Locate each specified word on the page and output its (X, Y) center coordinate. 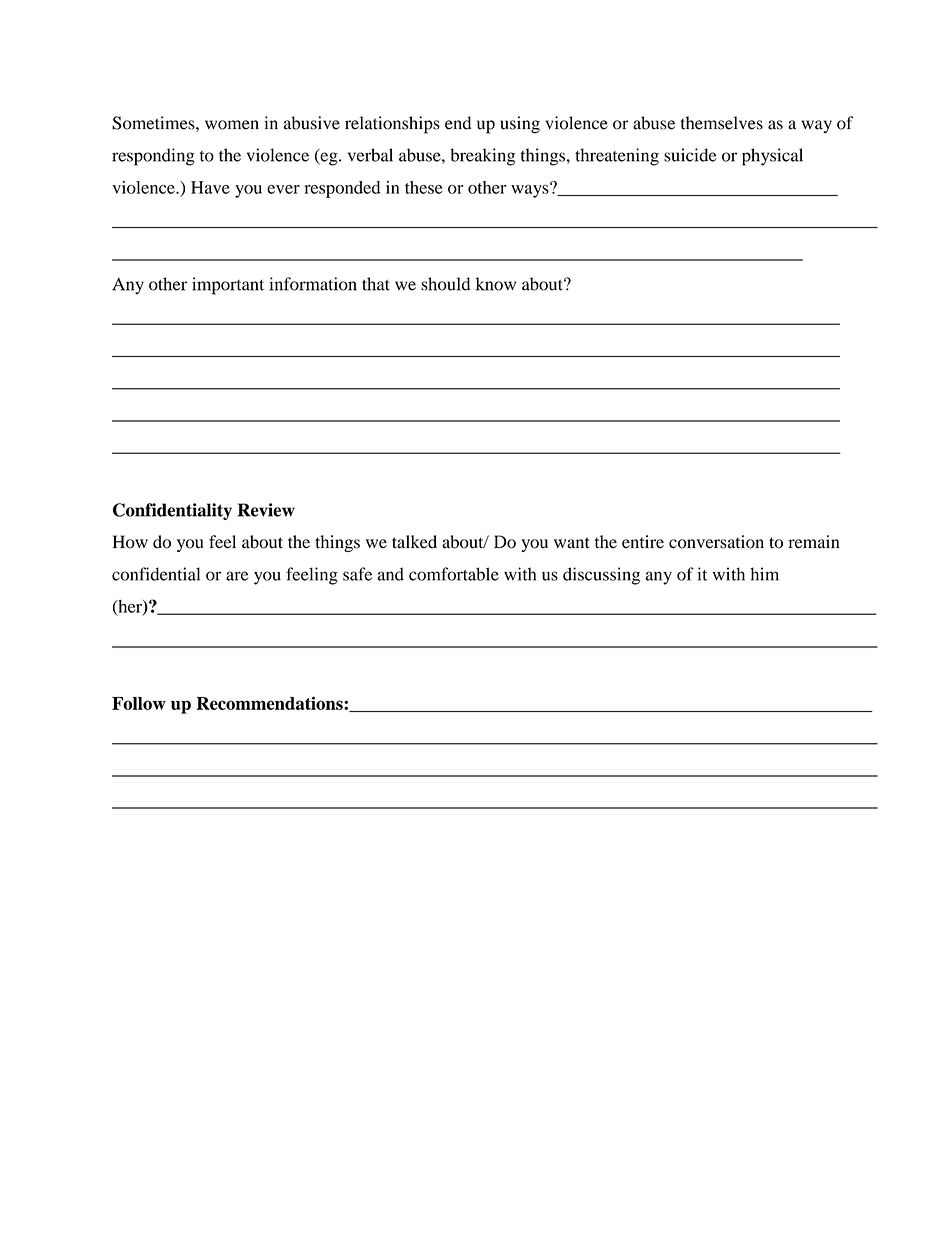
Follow (139, 703)
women (232, 125)
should (446, 284)
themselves (722, 123)
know (496, 284)
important (228, 286)
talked (414, 542)
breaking (483, 157)
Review (266, 510)
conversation (716, 542)
